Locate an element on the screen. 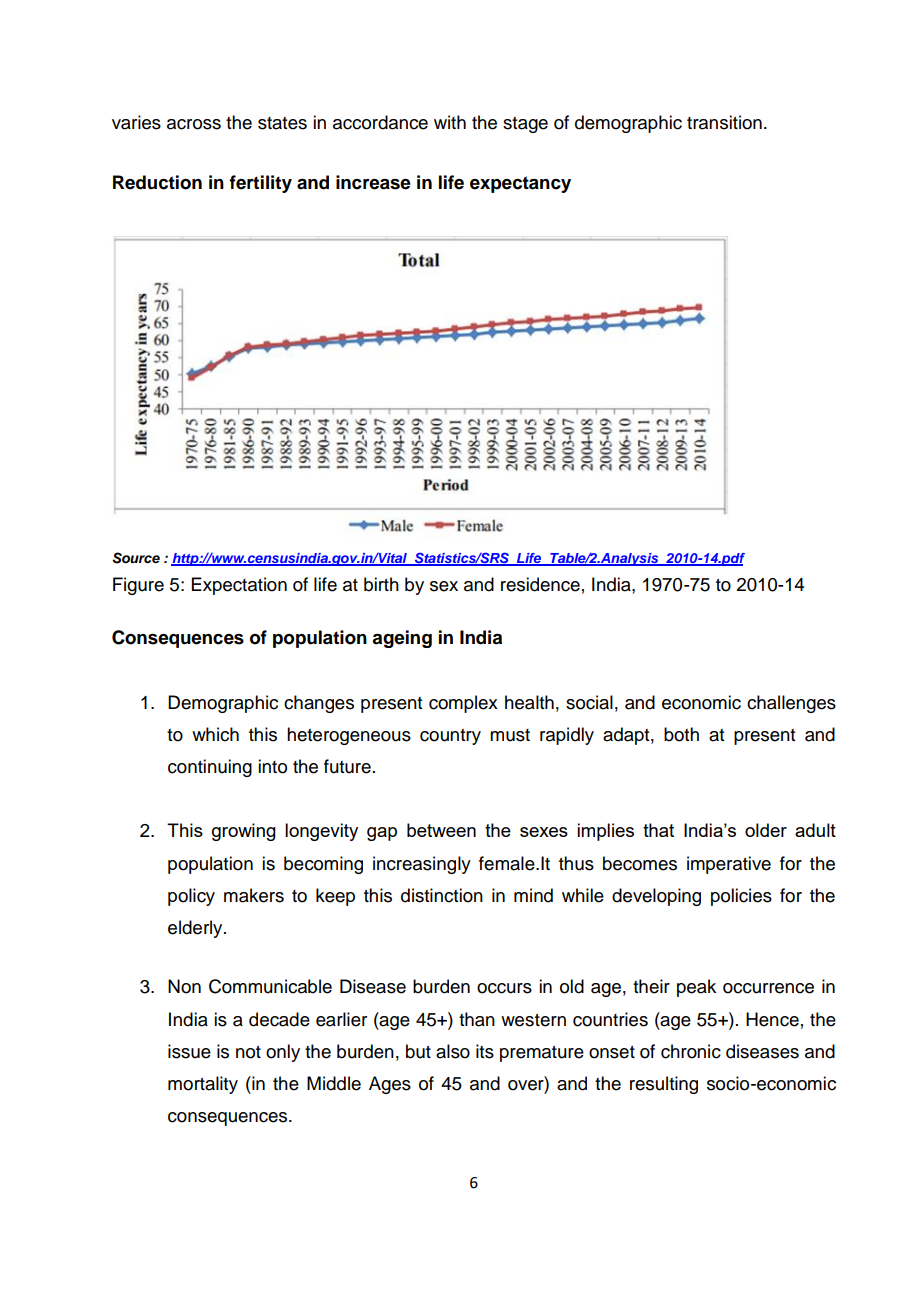 The height and width of the screenshot is (1308, 924). across is located at coordinates (194, 124).
